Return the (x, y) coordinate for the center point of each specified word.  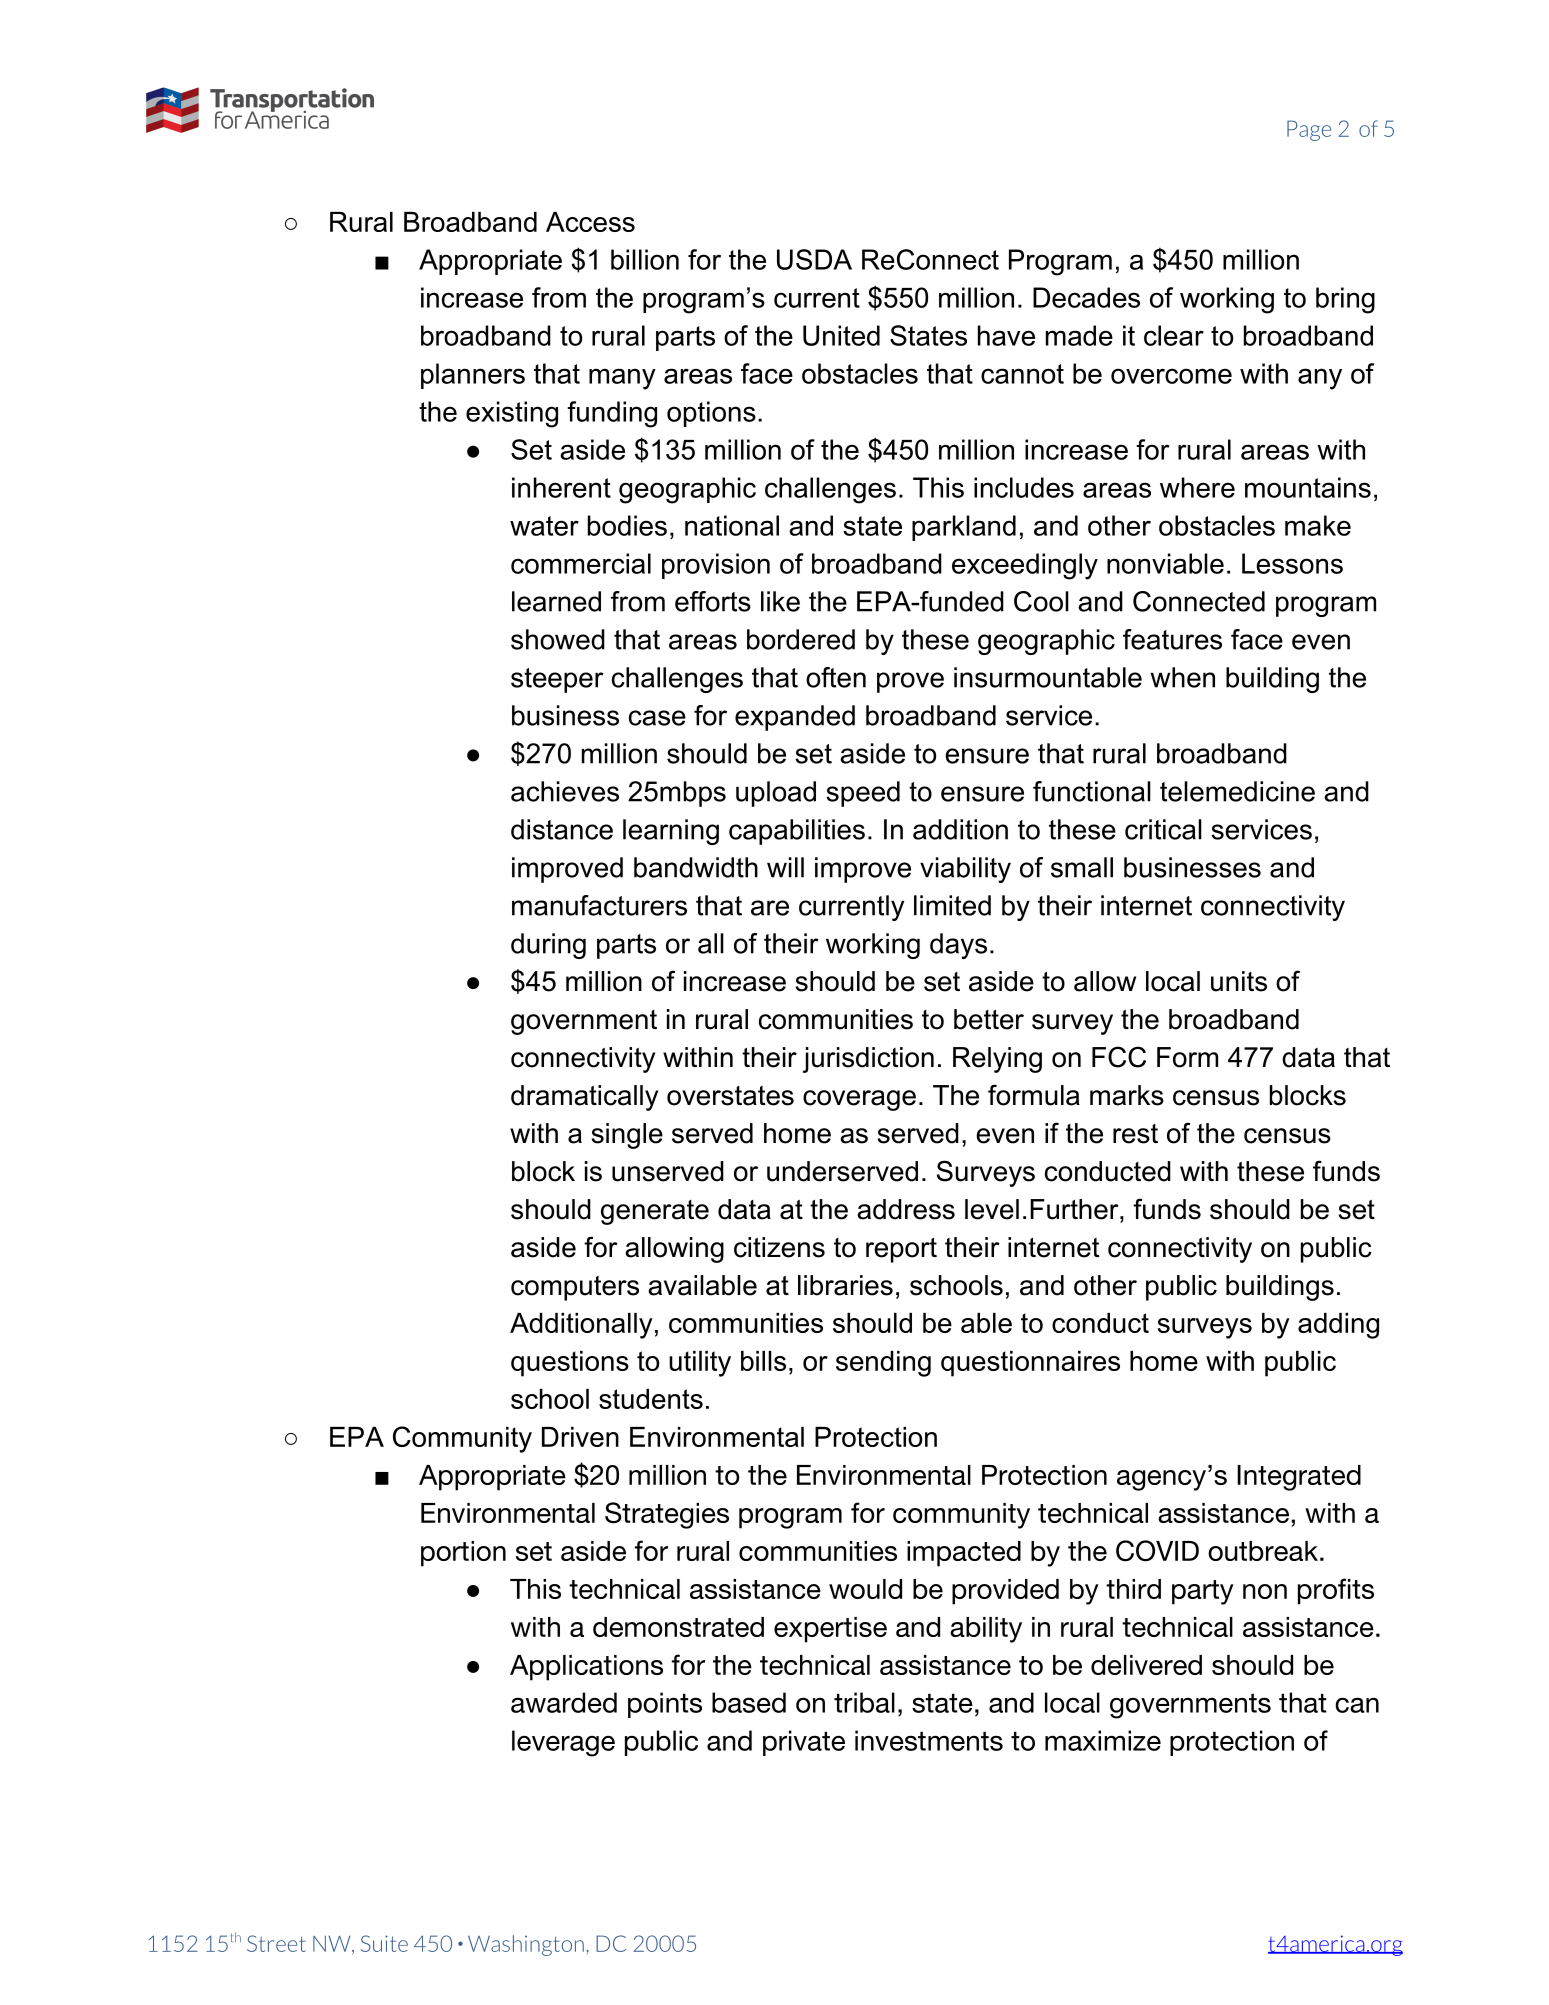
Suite (384, 1943)
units (1239, 981)
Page (1309, 130)
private (804, 1743)
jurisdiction (868, 1060)
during (548, 946)
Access (590, 222)
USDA (814, 259)
